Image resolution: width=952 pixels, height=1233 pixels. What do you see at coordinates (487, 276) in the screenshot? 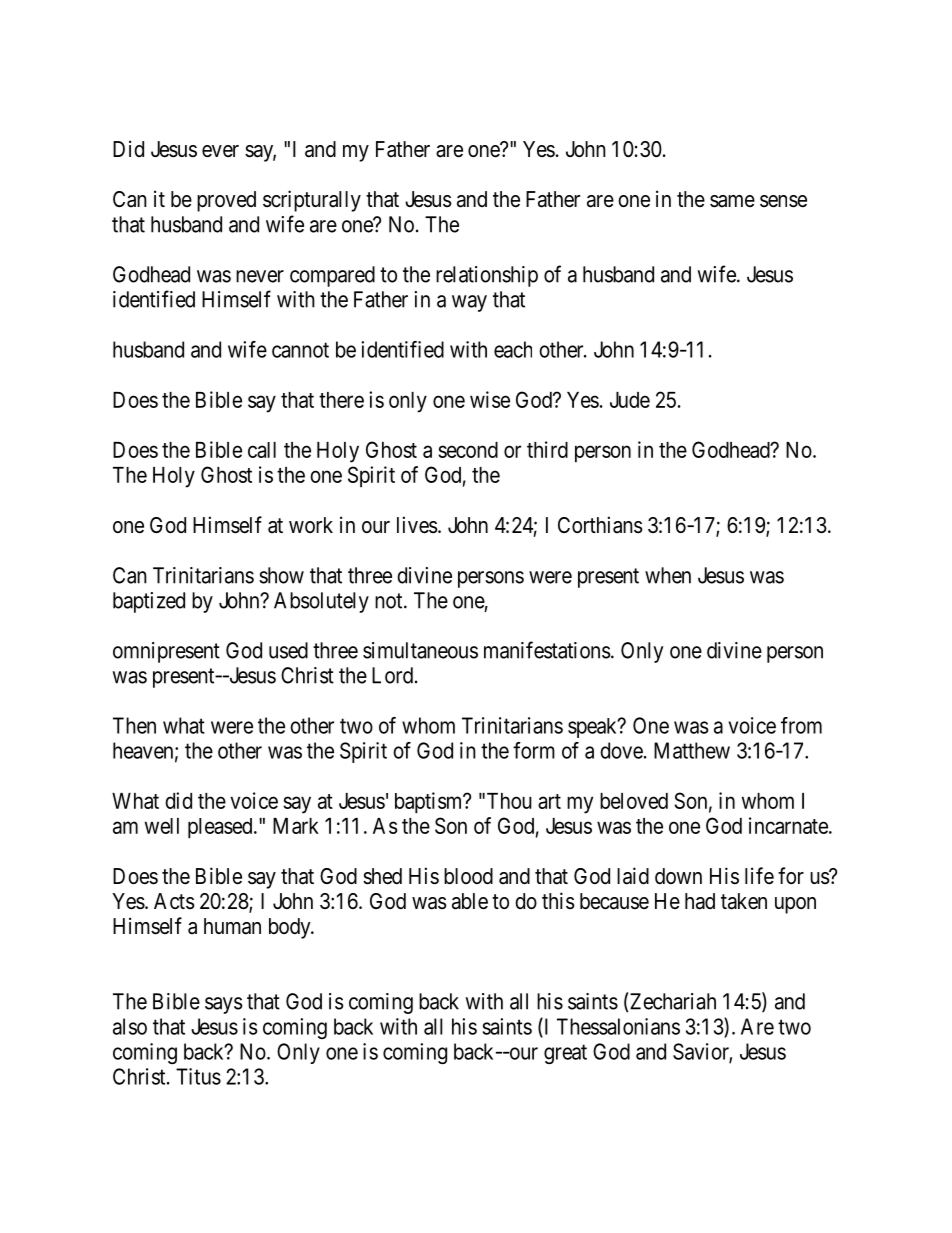
I see `relationship` at bounding box center [487, 276].
